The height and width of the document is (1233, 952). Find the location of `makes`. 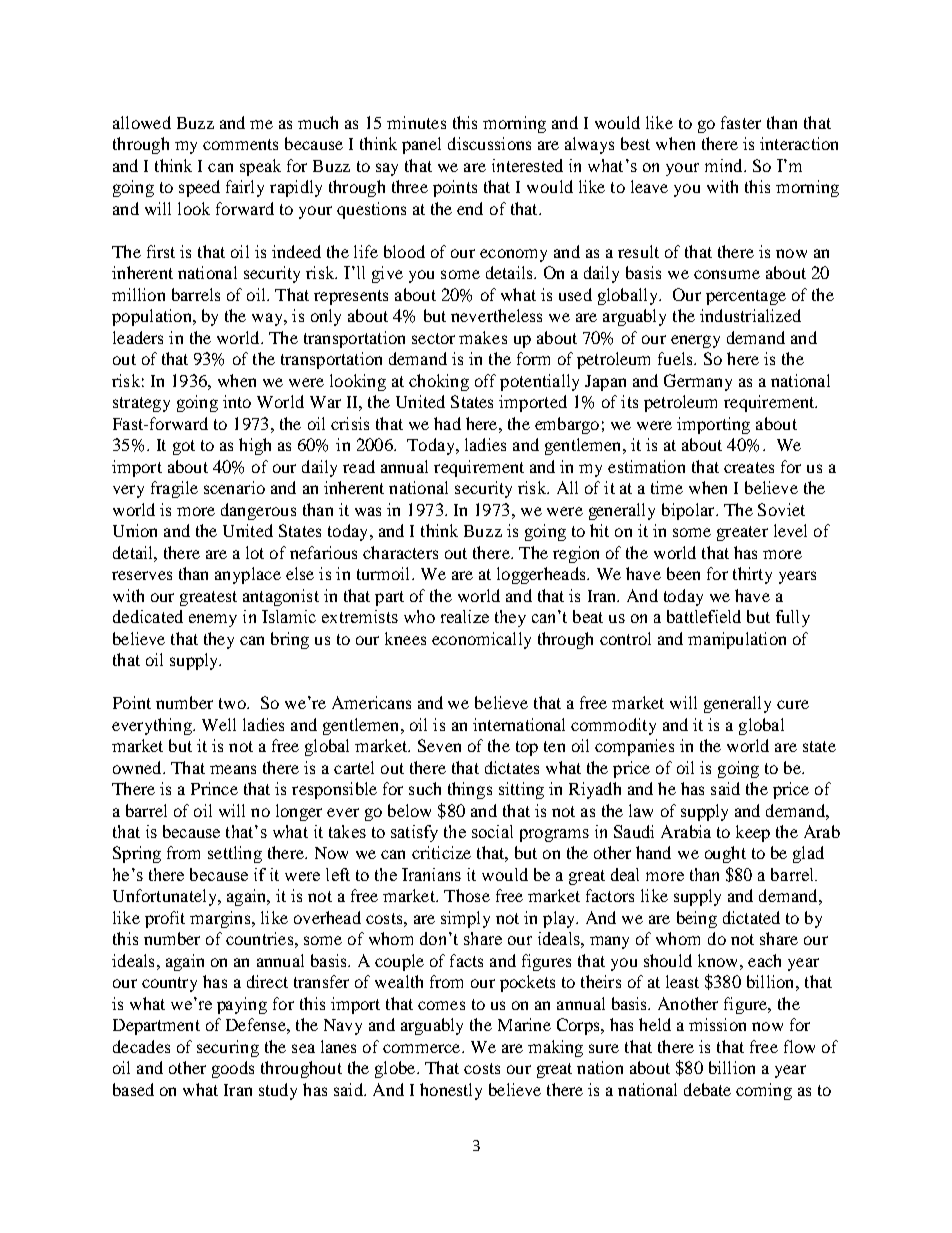

makes is located at coordinates (483, 337).
